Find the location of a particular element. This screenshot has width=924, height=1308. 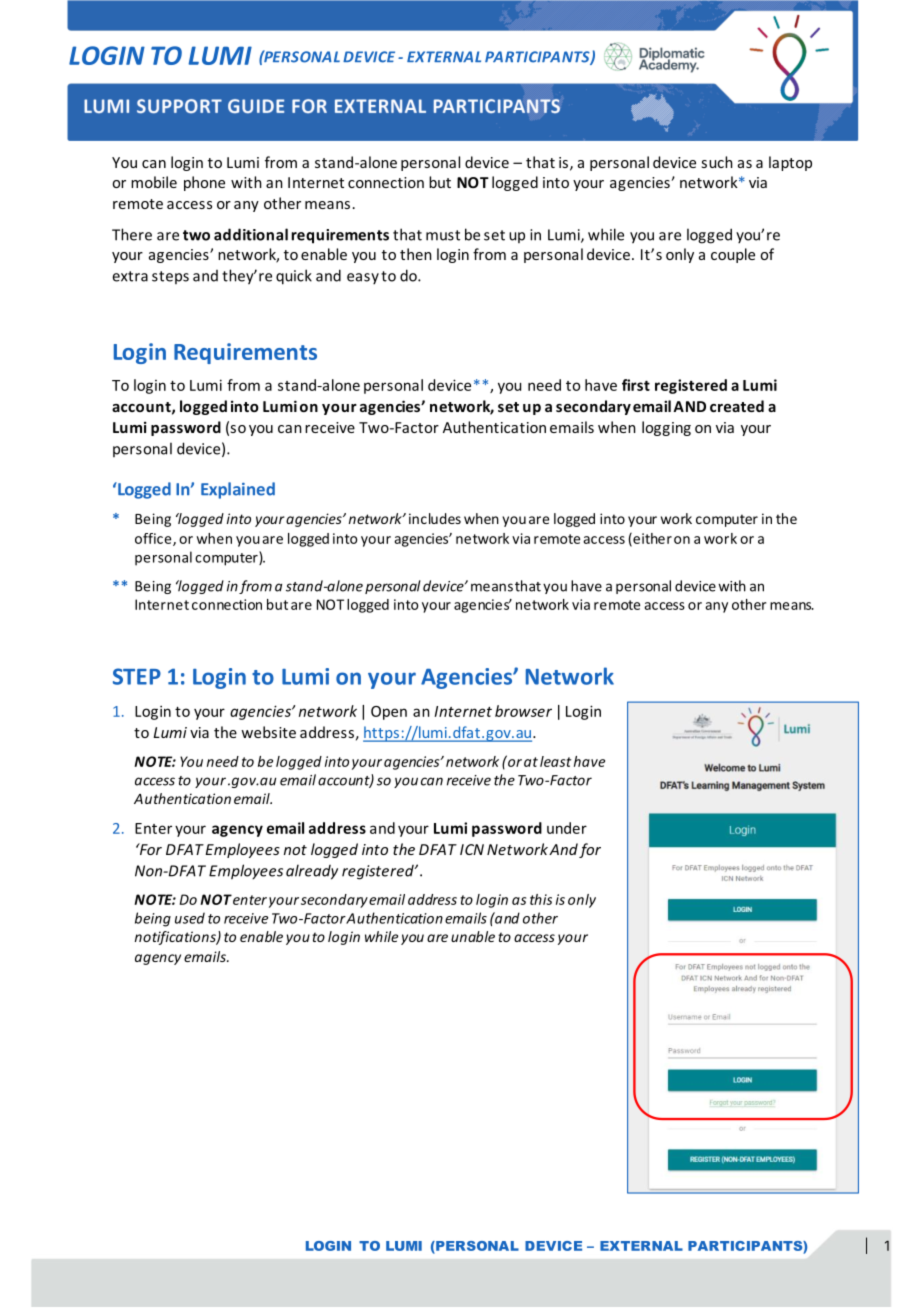

phone is located at coordinates (204, 183).
